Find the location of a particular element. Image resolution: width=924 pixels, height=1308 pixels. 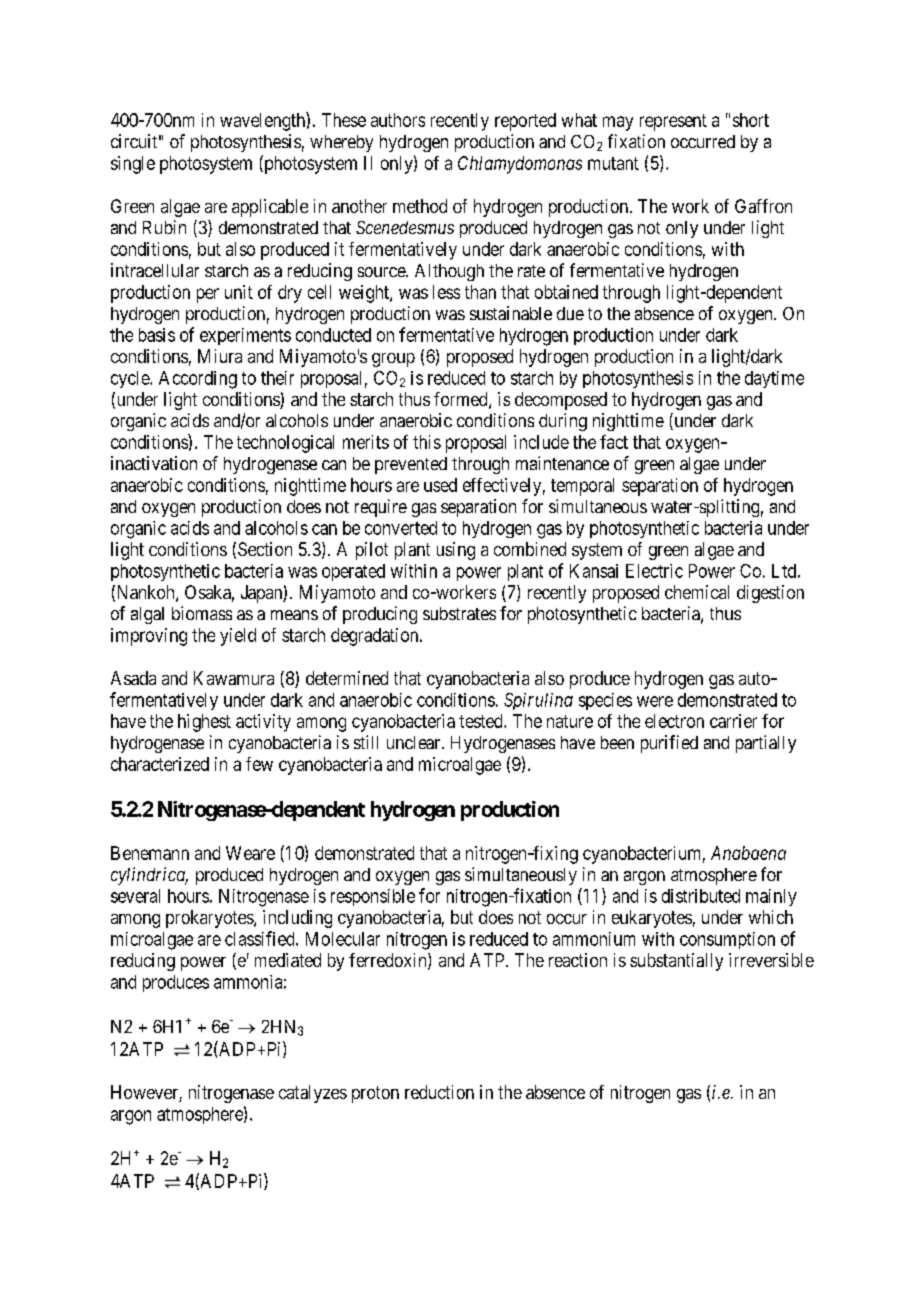

substantially is located at coordinates (676, 962).
